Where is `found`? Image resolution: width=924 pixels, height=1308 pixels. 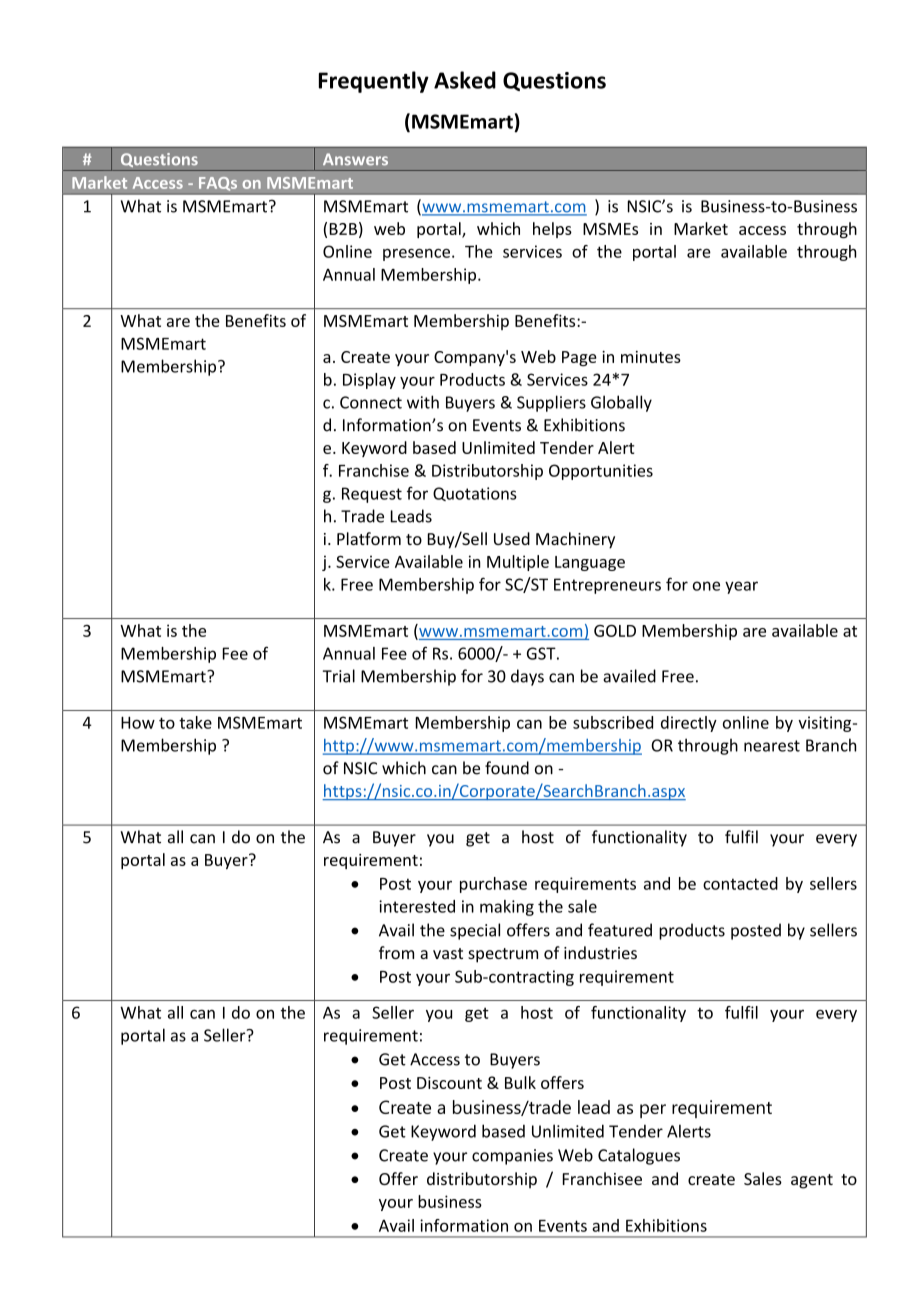
found is located at coordinates (507, 768).
